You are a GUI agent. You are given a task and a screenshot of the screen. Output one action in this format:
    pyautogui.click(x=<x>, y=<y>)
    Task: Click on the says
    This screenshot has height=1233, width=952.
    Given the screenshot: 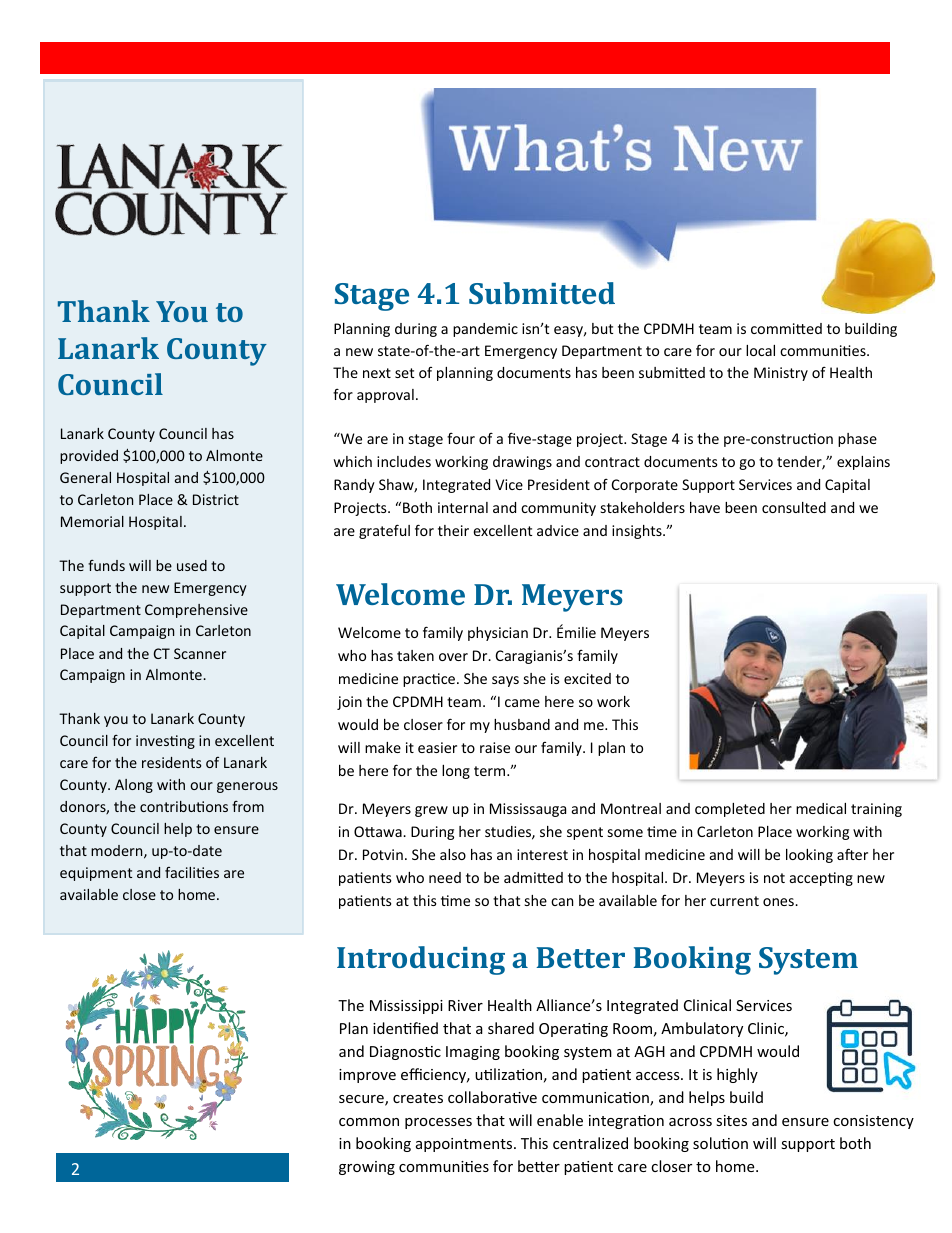 What is the action you would take?
    pyautogui.click(x=505, y=681)
